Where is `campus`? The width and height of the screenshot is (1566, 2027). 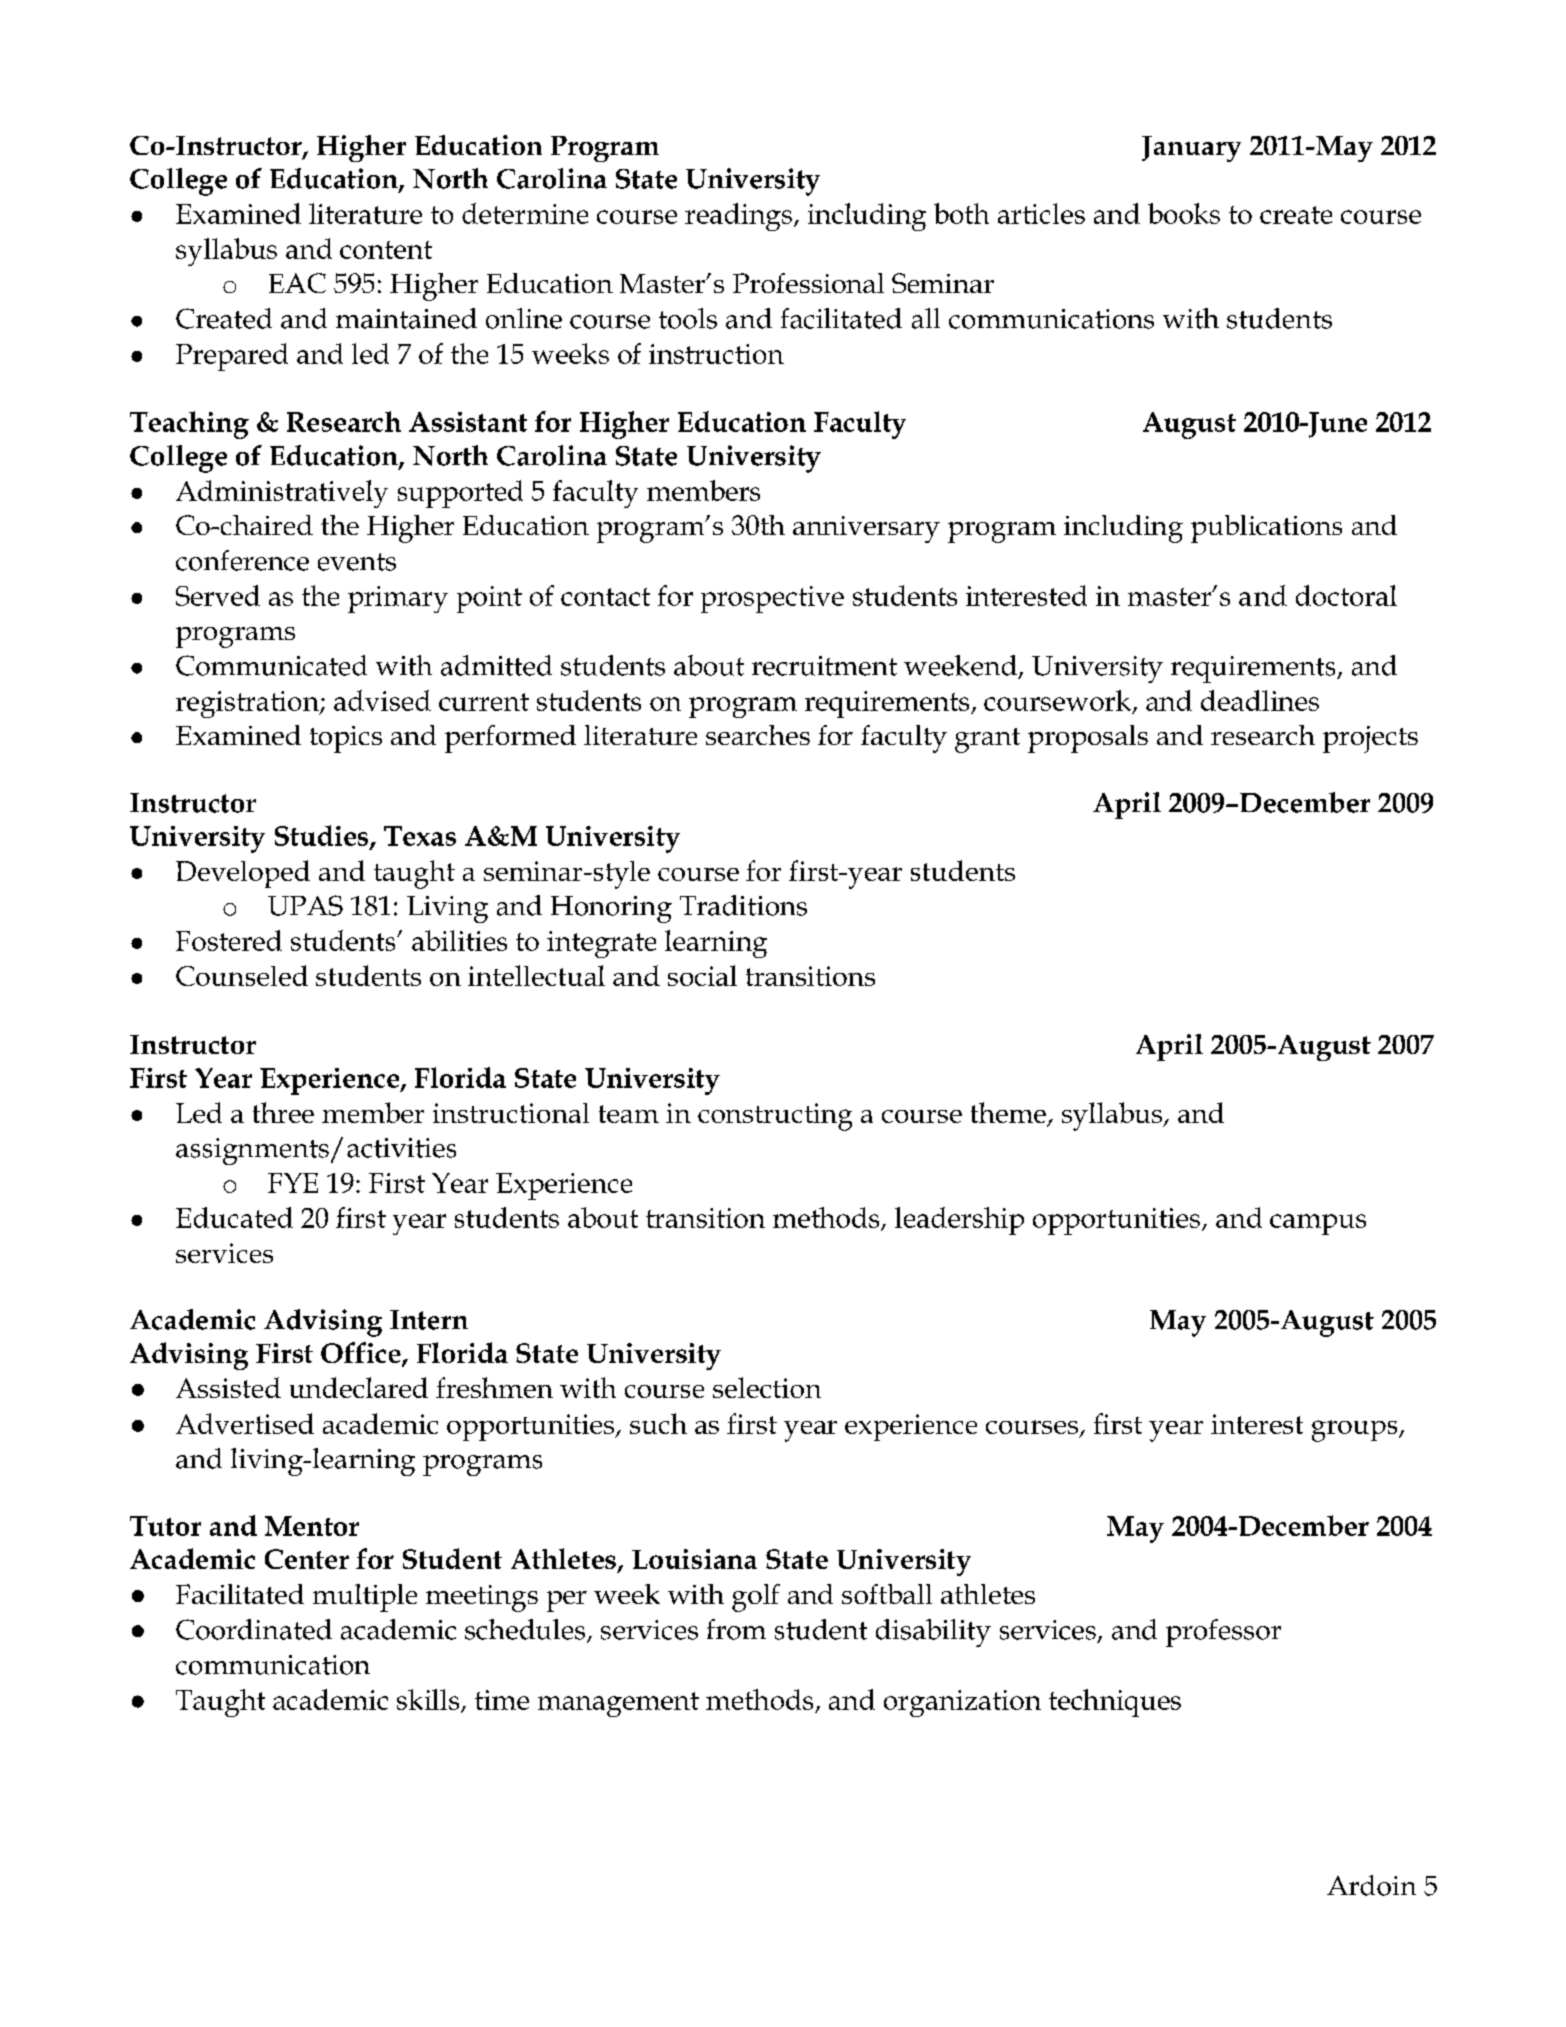
campus is located at coordinates (1318, 1224).
